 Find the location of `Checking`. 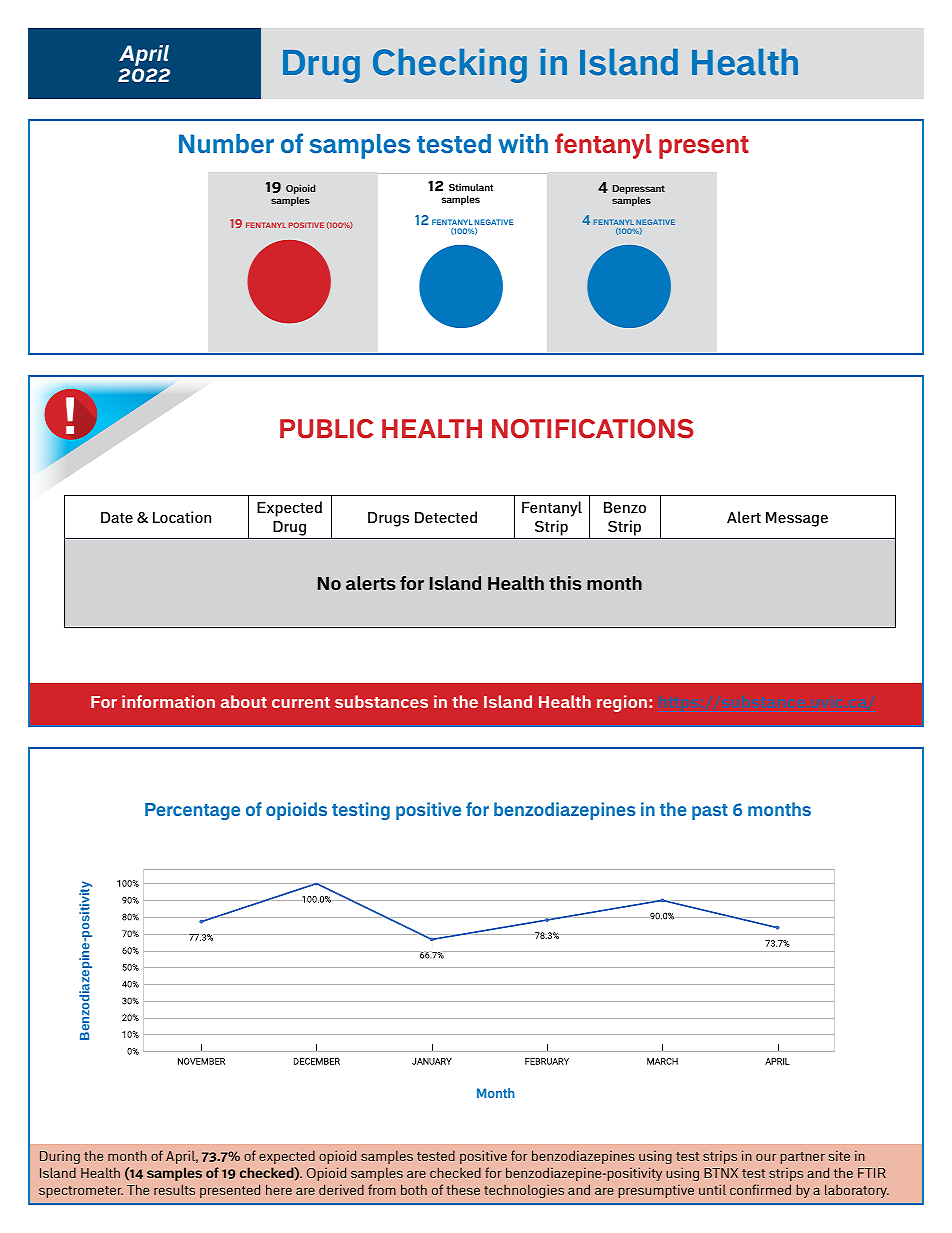

Checking is located at coordinates (450, 66).
